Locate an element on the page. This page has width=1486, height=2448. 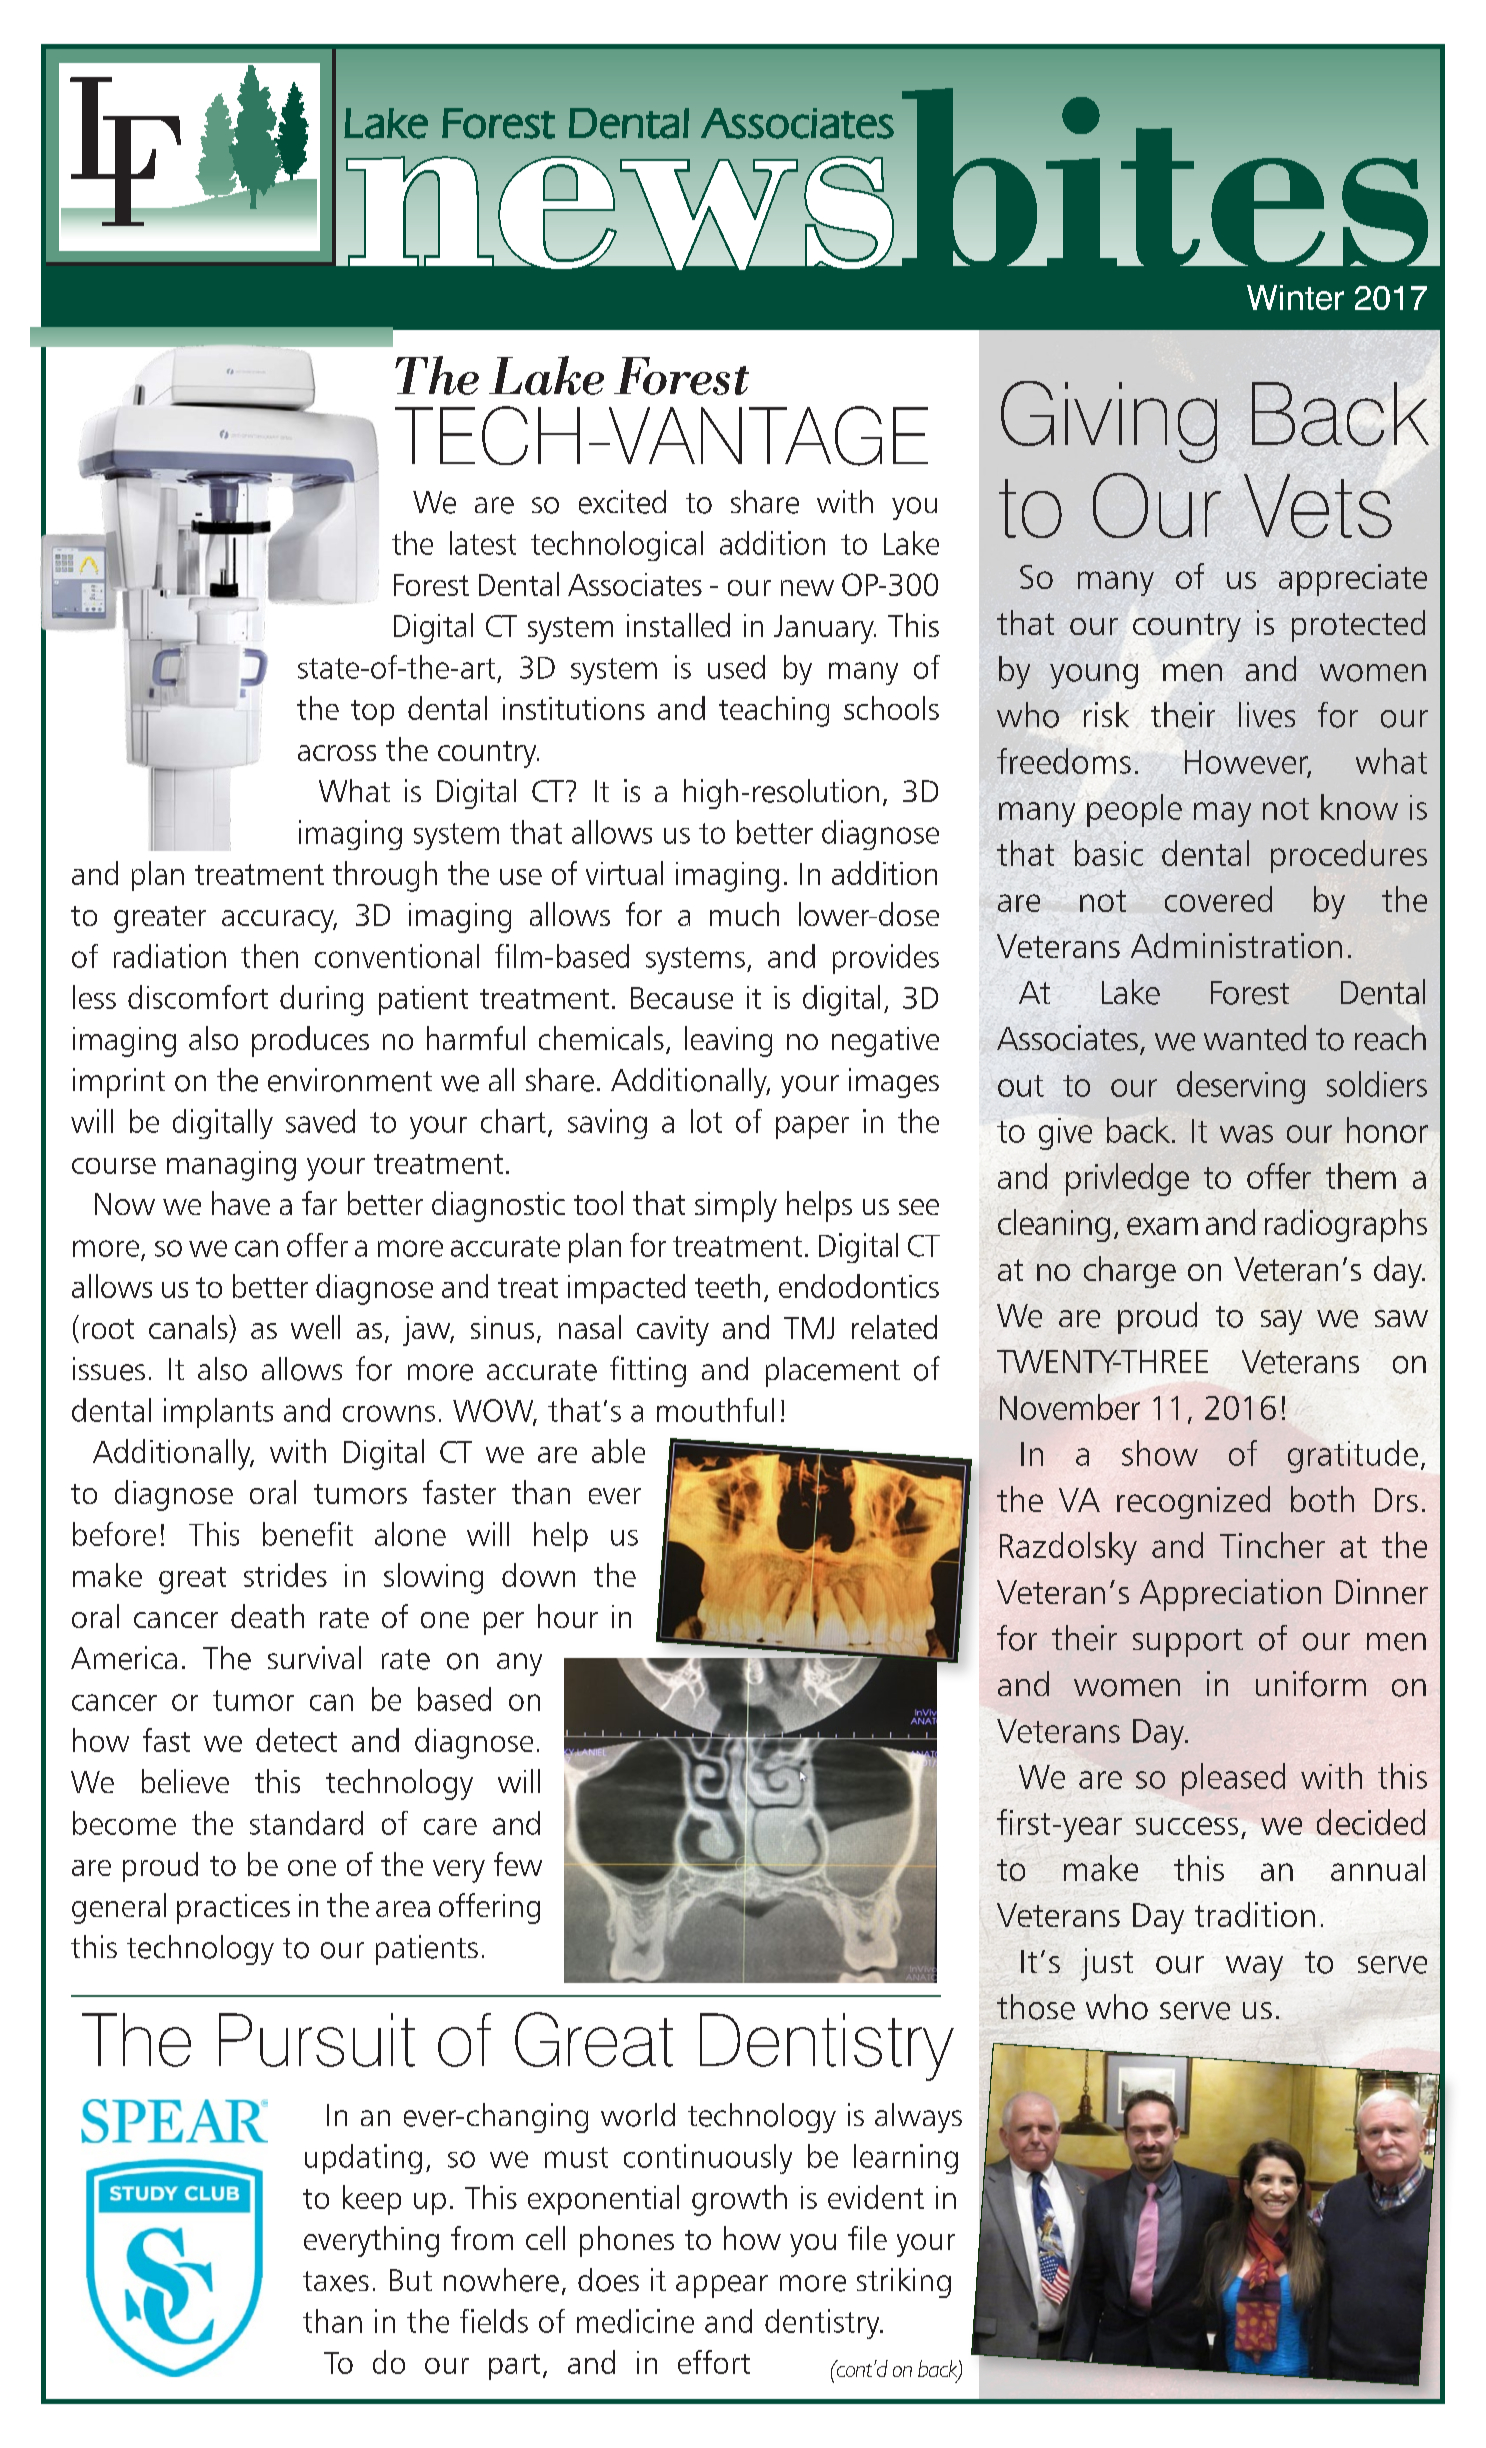
striking is located at coordinates (904, 2283).
